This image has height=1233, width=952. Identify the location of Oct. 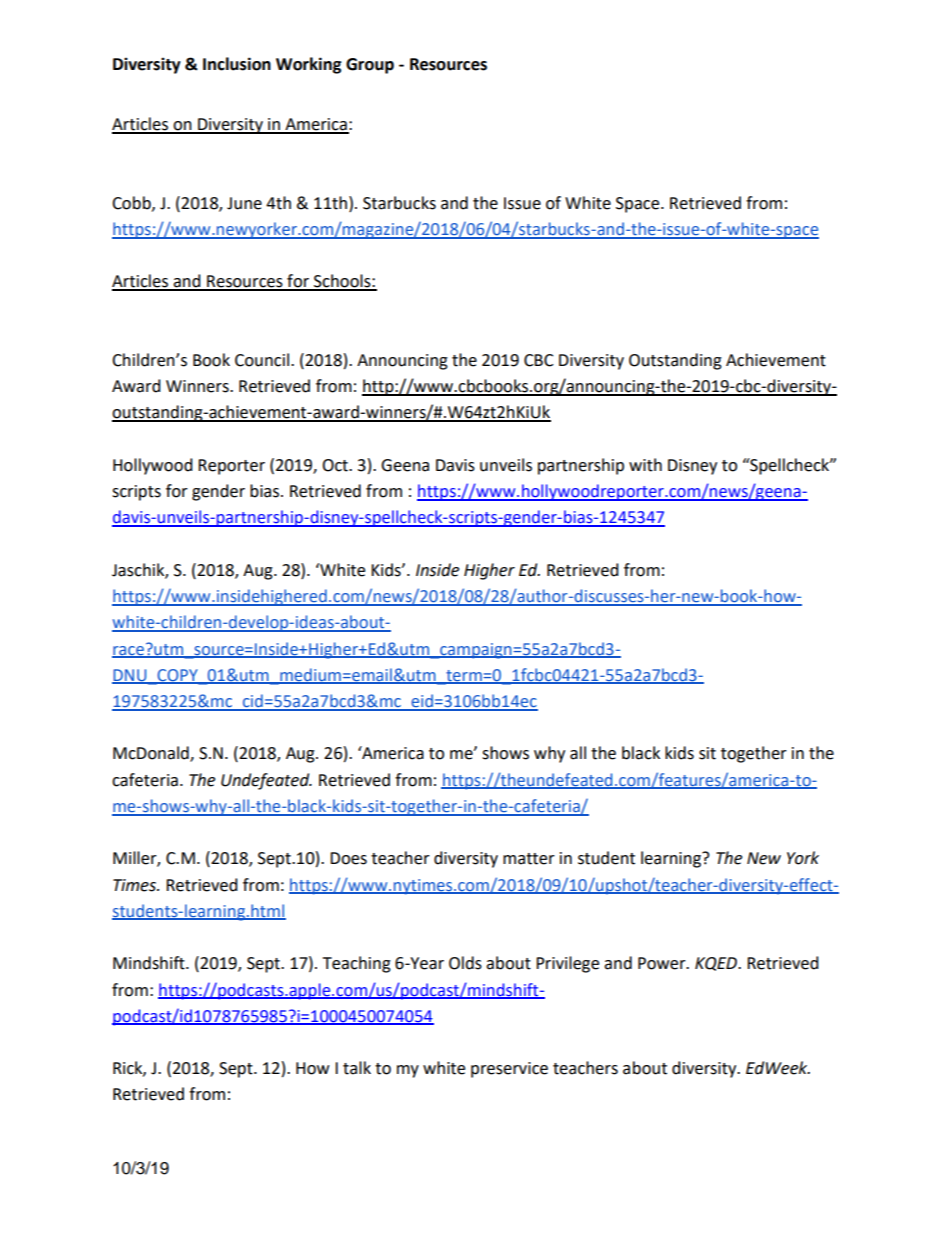
(336, 465).
